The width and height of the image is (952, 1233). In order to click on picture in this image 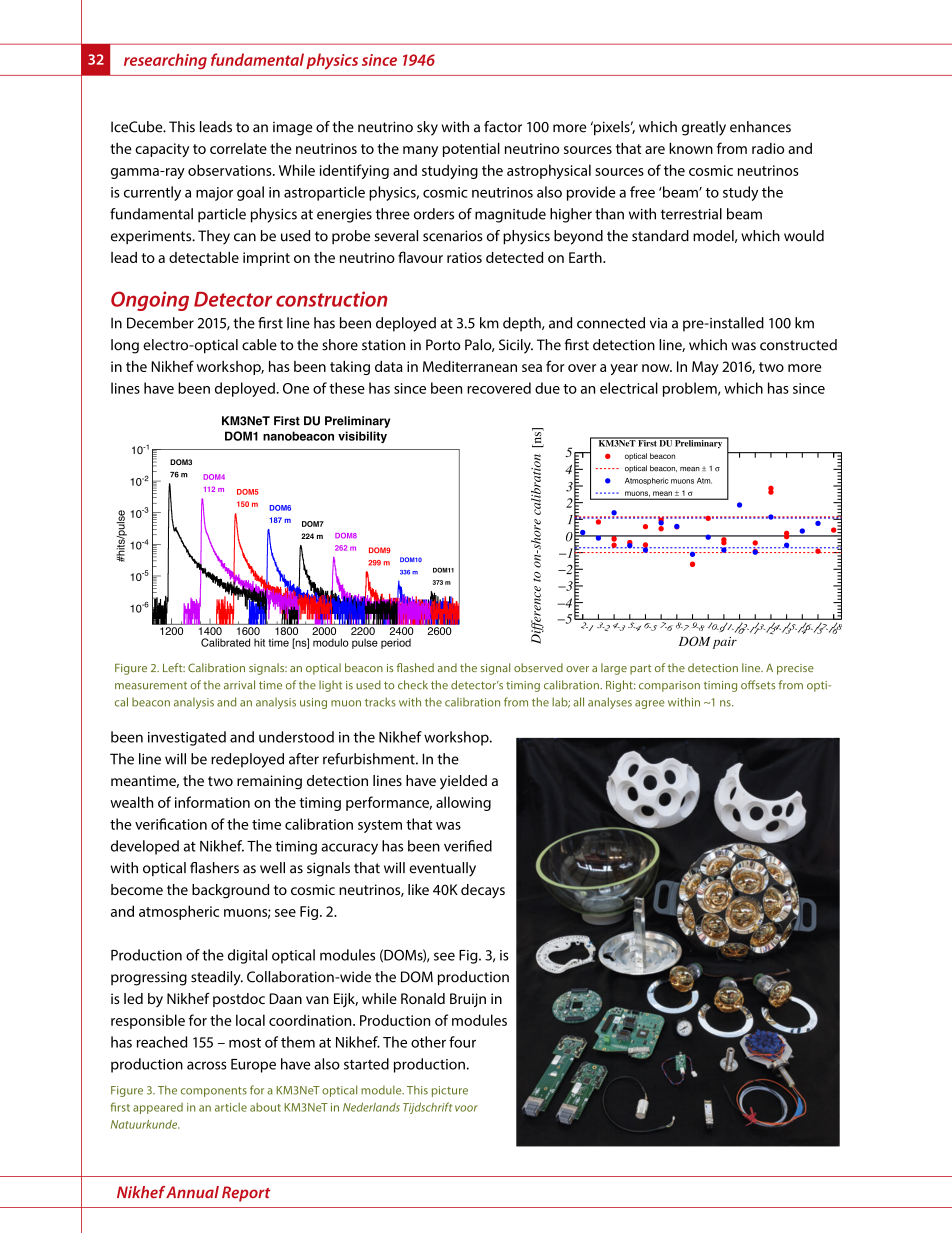, I will do `click(450, 1091)`.
